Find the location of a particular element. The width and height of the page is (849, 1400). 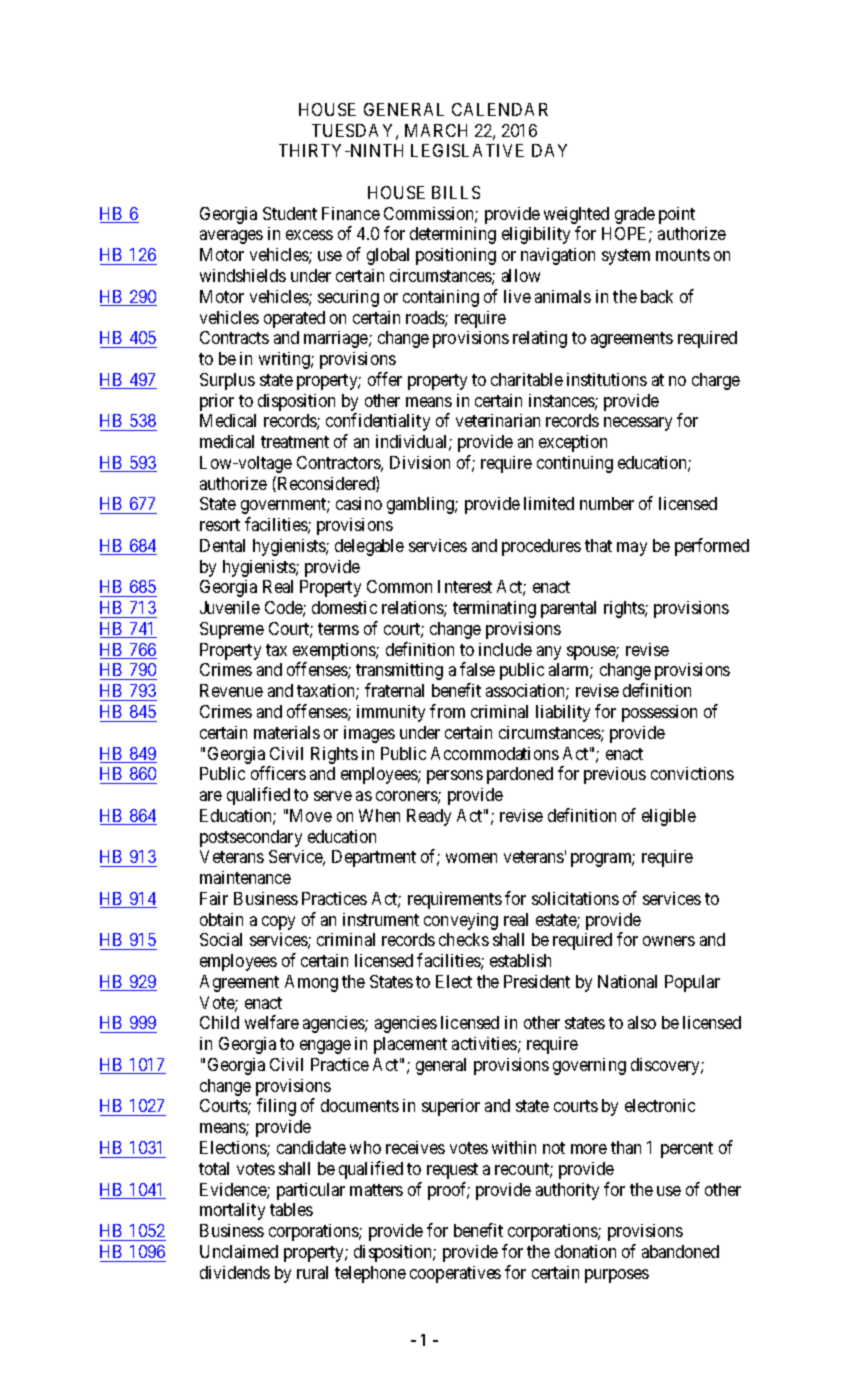

LEGISLATIVE is located at coordinates (467, 150).
